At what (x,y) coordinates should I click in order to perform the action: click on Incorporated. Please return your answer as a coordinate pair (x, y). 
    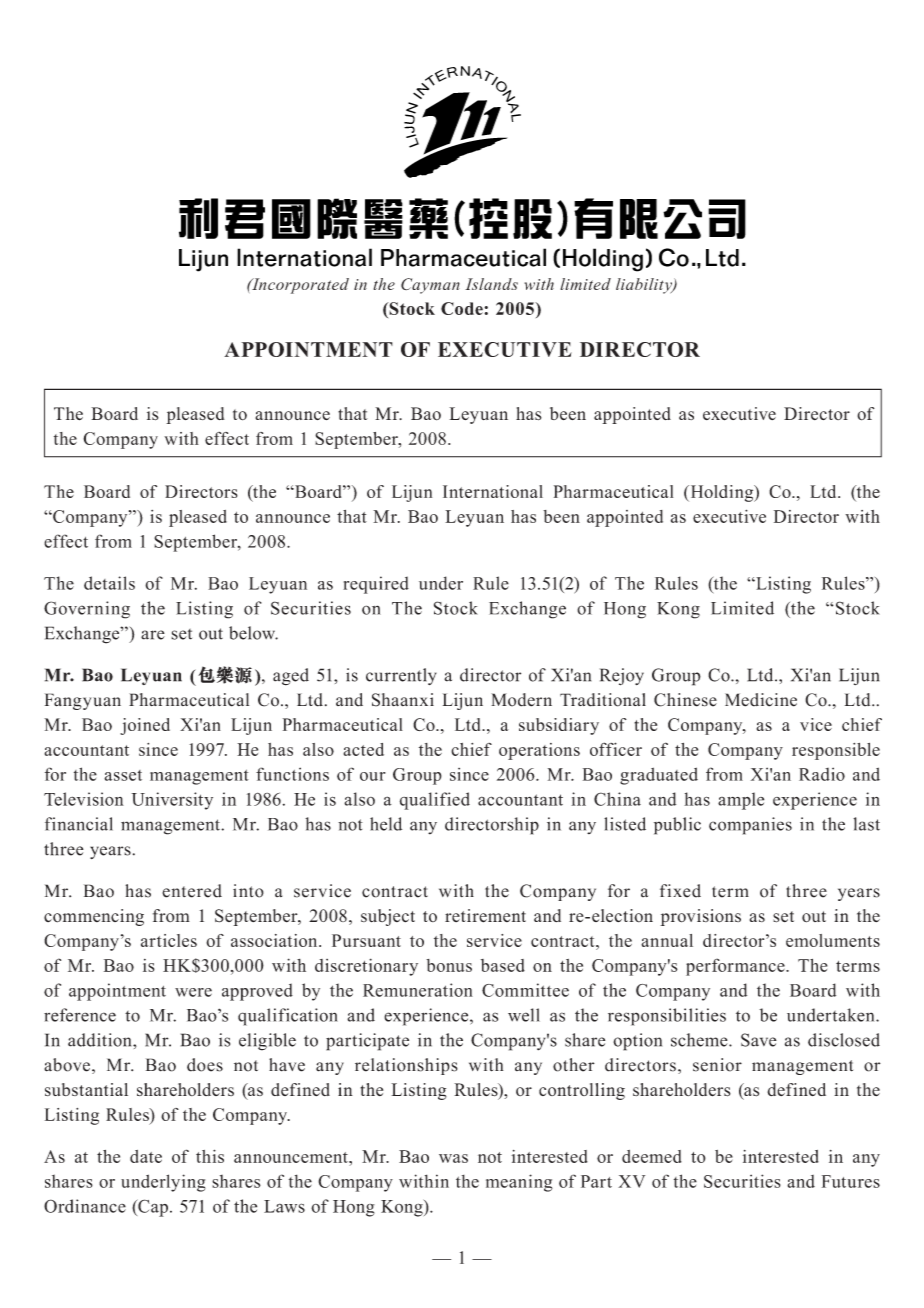
    Looking at the image, I should click on (299, 286).
